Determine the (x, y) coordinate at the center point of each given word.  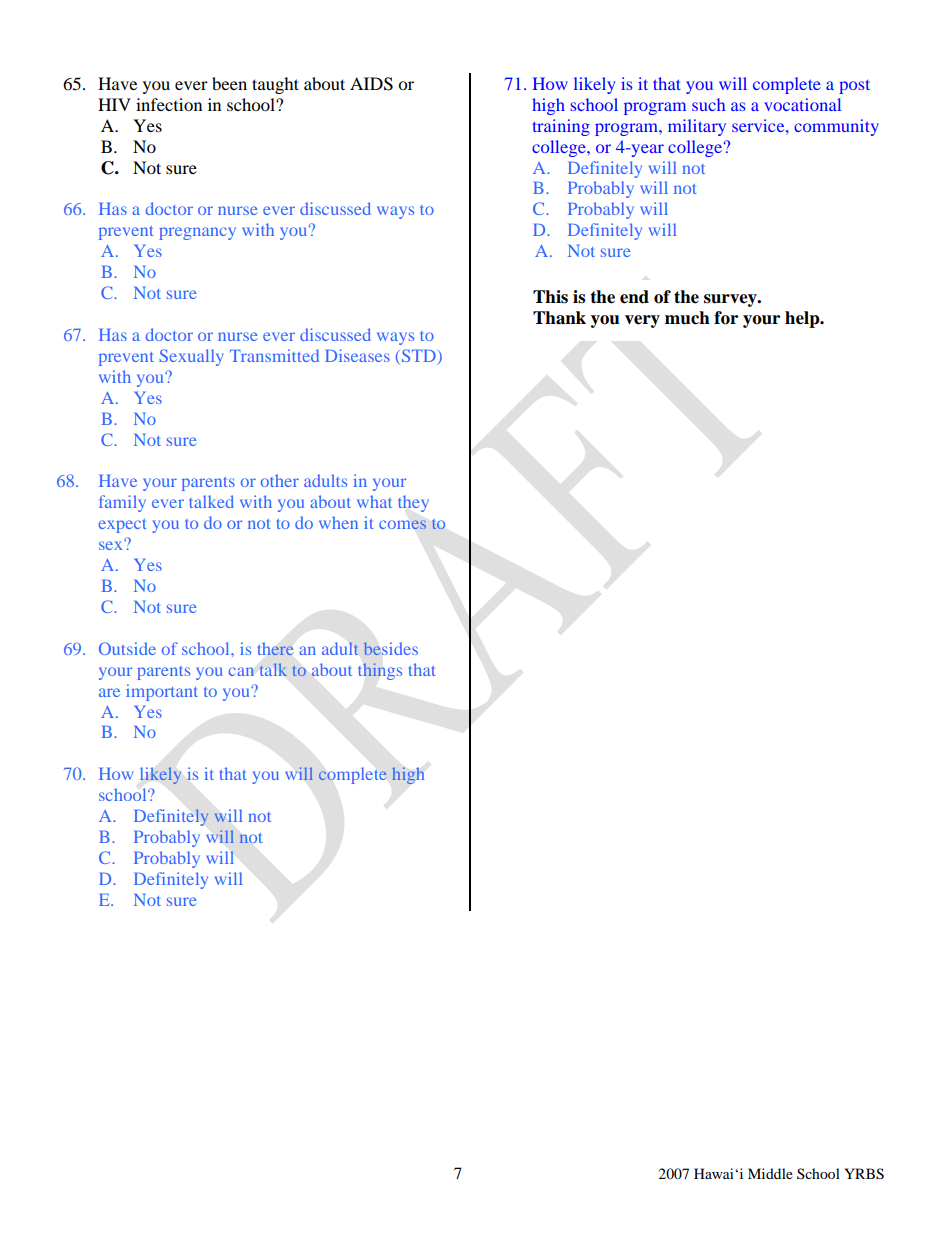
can (241, 671)
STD (417, 357)
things (380, 671)
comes (402, 524)
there (275, 649)
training (561, 127)
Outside (127, 648)
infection (169, 104)
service (759, 125)
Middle (770, 1173)
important (162, 692)
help (803, 319)
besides (391, 648)
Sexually (192, 357)
